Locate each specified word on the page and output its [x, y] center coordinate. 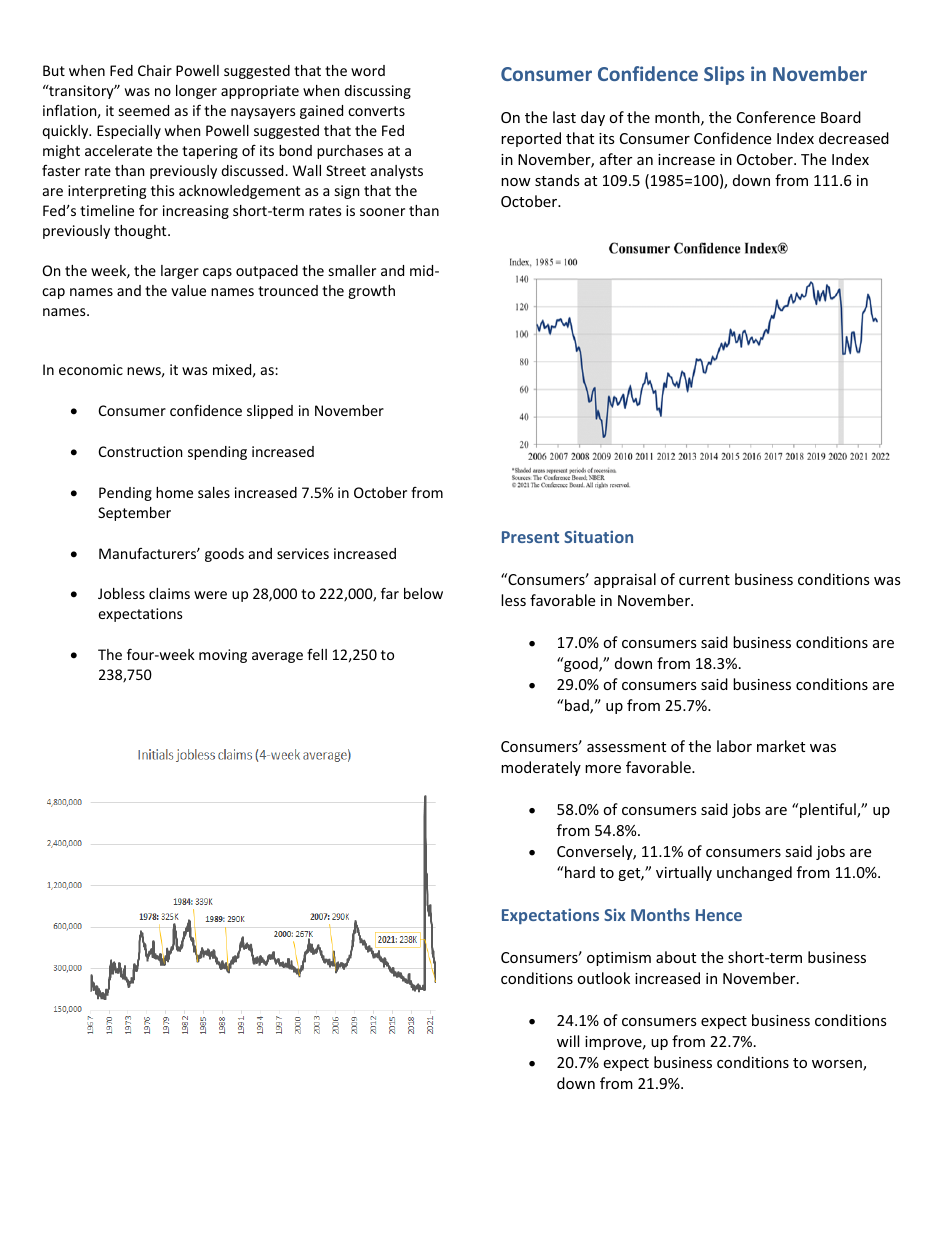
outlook [603, 978]
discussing [377, 92]
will [568, 1041]
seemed [144, 110]
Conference [776, 117]
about [676, 957]
